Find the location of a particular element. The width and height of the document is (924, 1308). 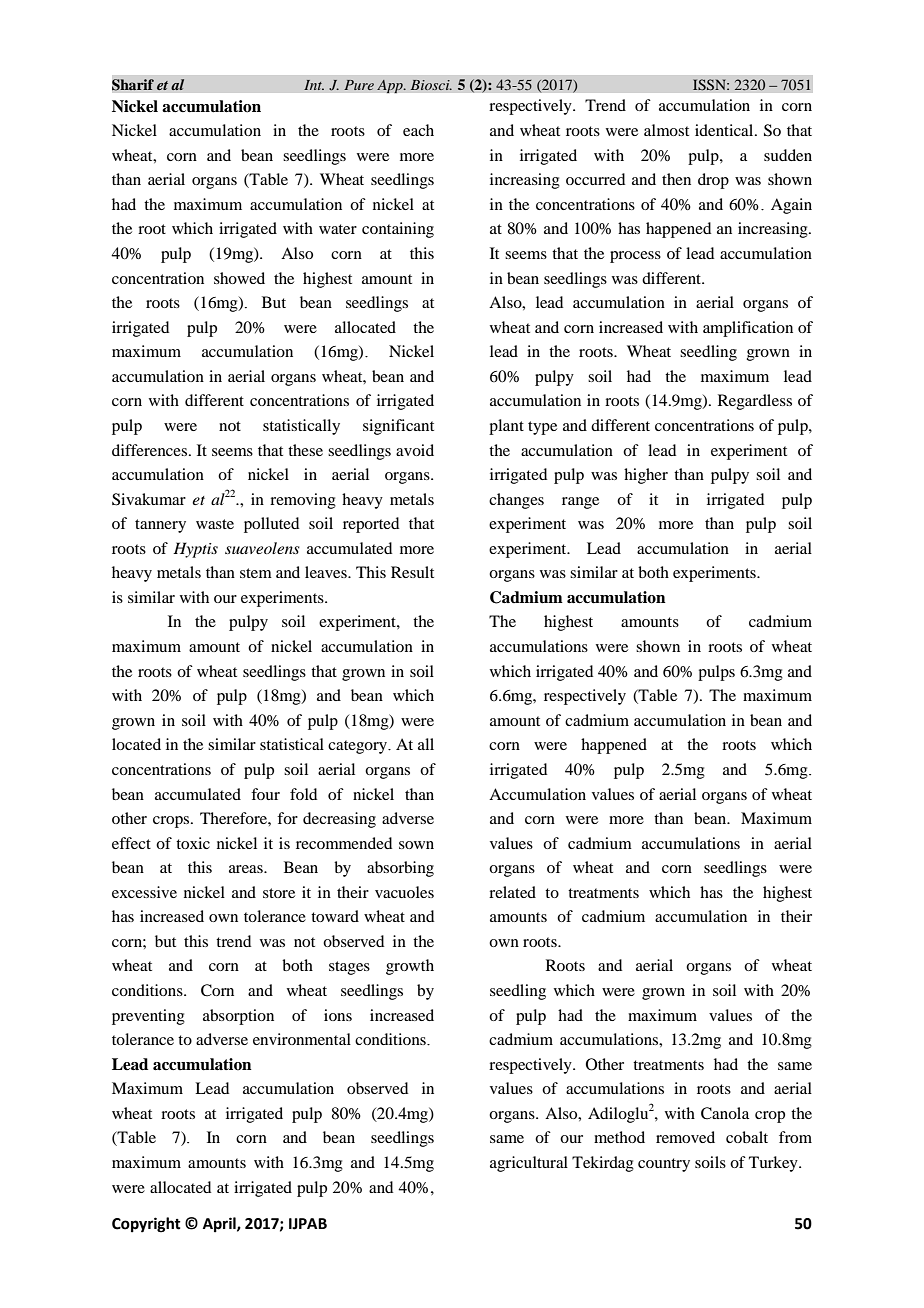

toxic is located at coordinates (193, 843).
